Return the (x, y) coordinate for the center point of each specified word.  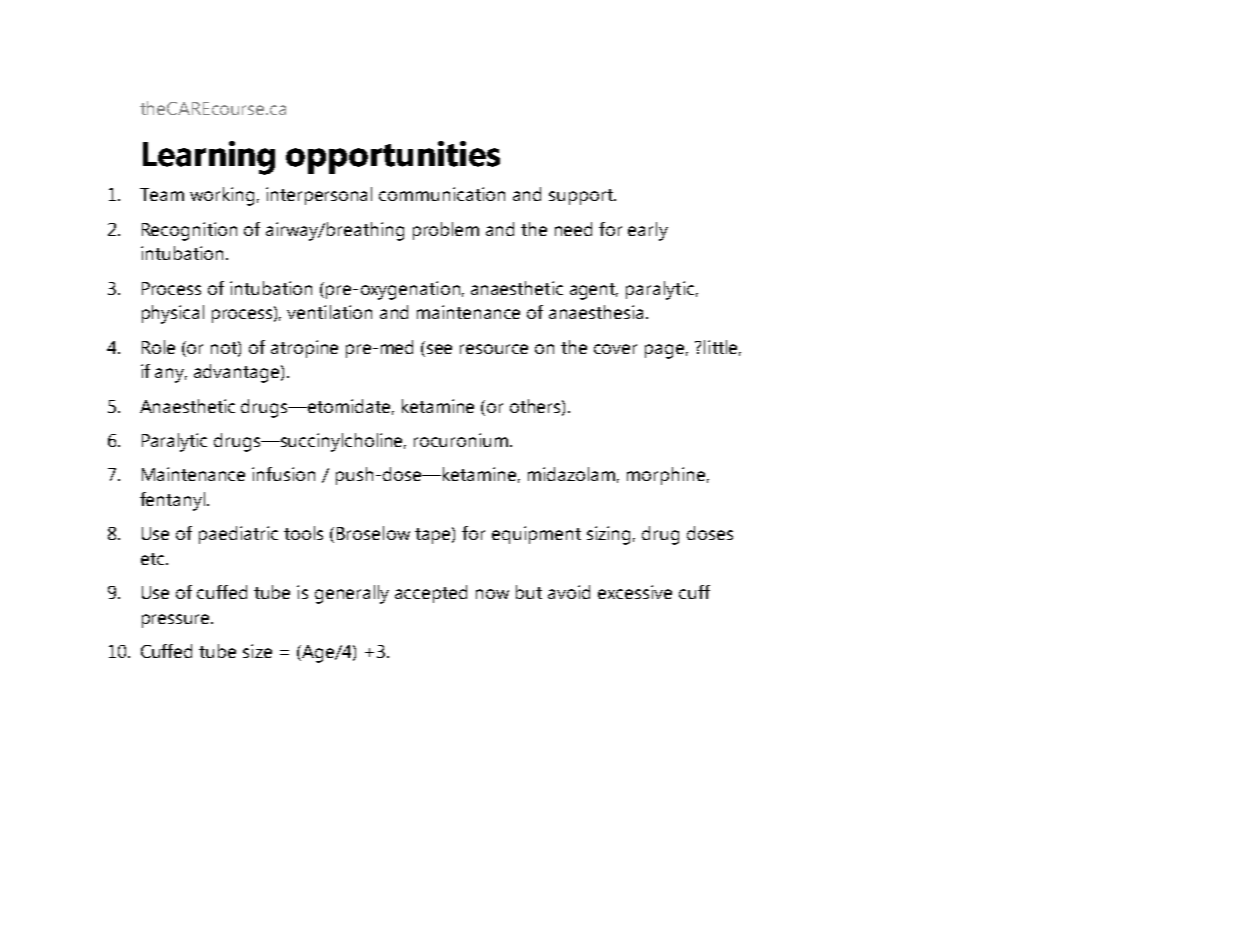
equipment (536, 535)
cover (615, 349)
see (439, 349)
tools (303, 533)
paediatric (238, 535)
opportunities (393, 157)
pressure (177, 621)
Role (158, 347)
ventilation (329, 312)
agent (594, 291)
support (582, 197)
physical (173, 314)
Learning (209, 158)
